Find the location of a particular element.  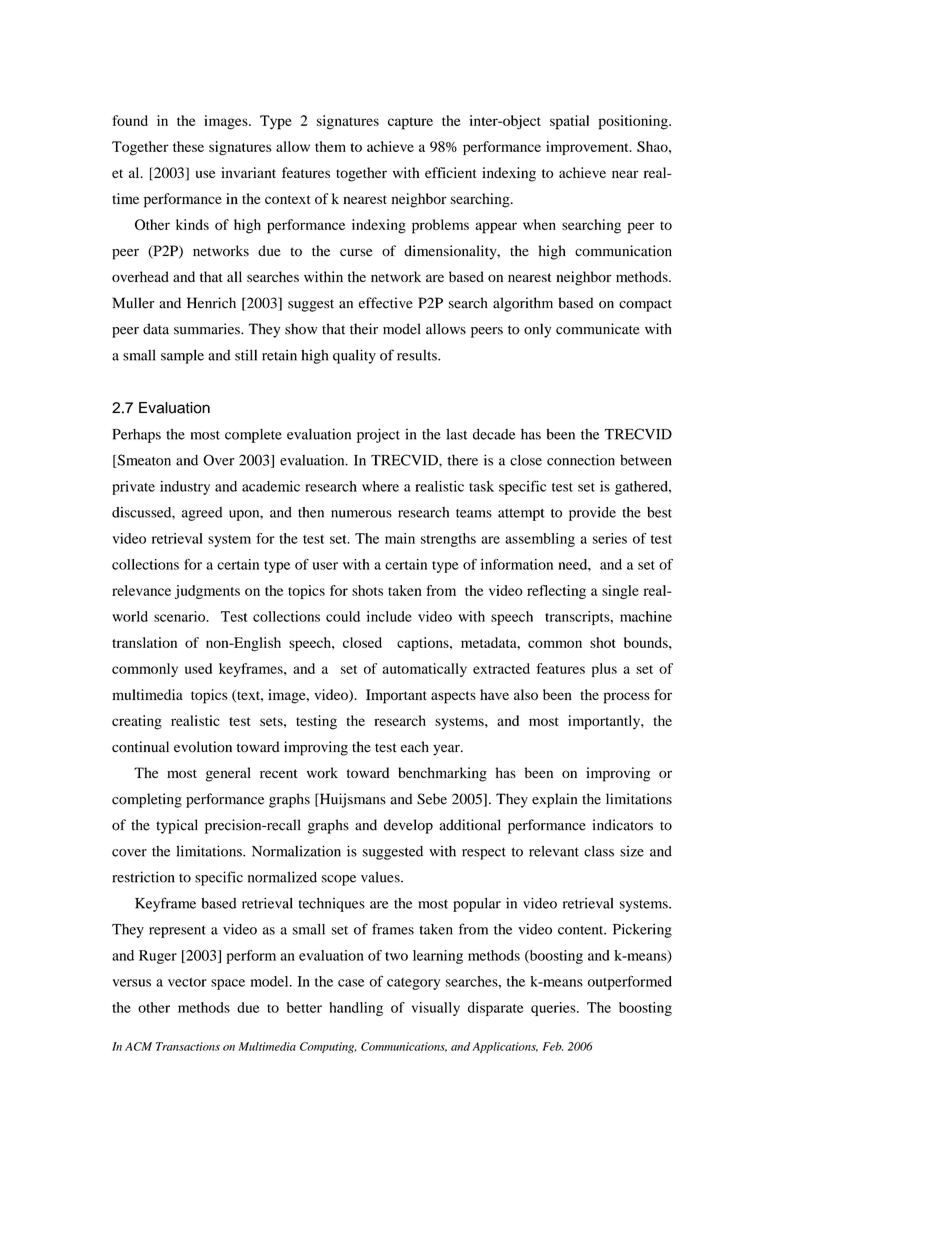

improvement is located at coordinates (588, 148).
